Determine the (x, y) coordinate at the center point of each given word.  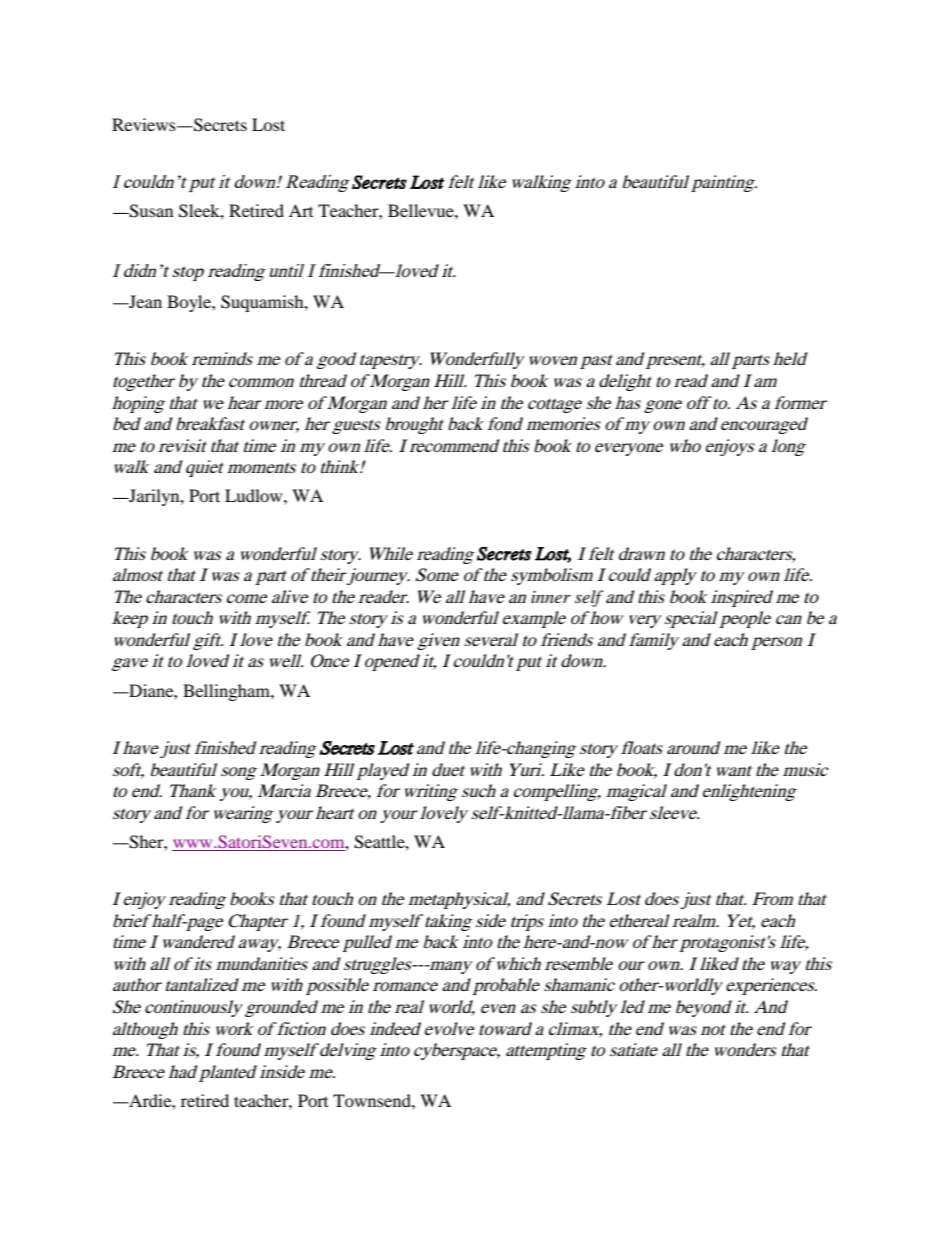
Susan (150, 211)
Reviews (145, 124)
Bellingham (227, 692)
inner (551, 597)
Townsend (373, 1100)
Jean (144, 301)
